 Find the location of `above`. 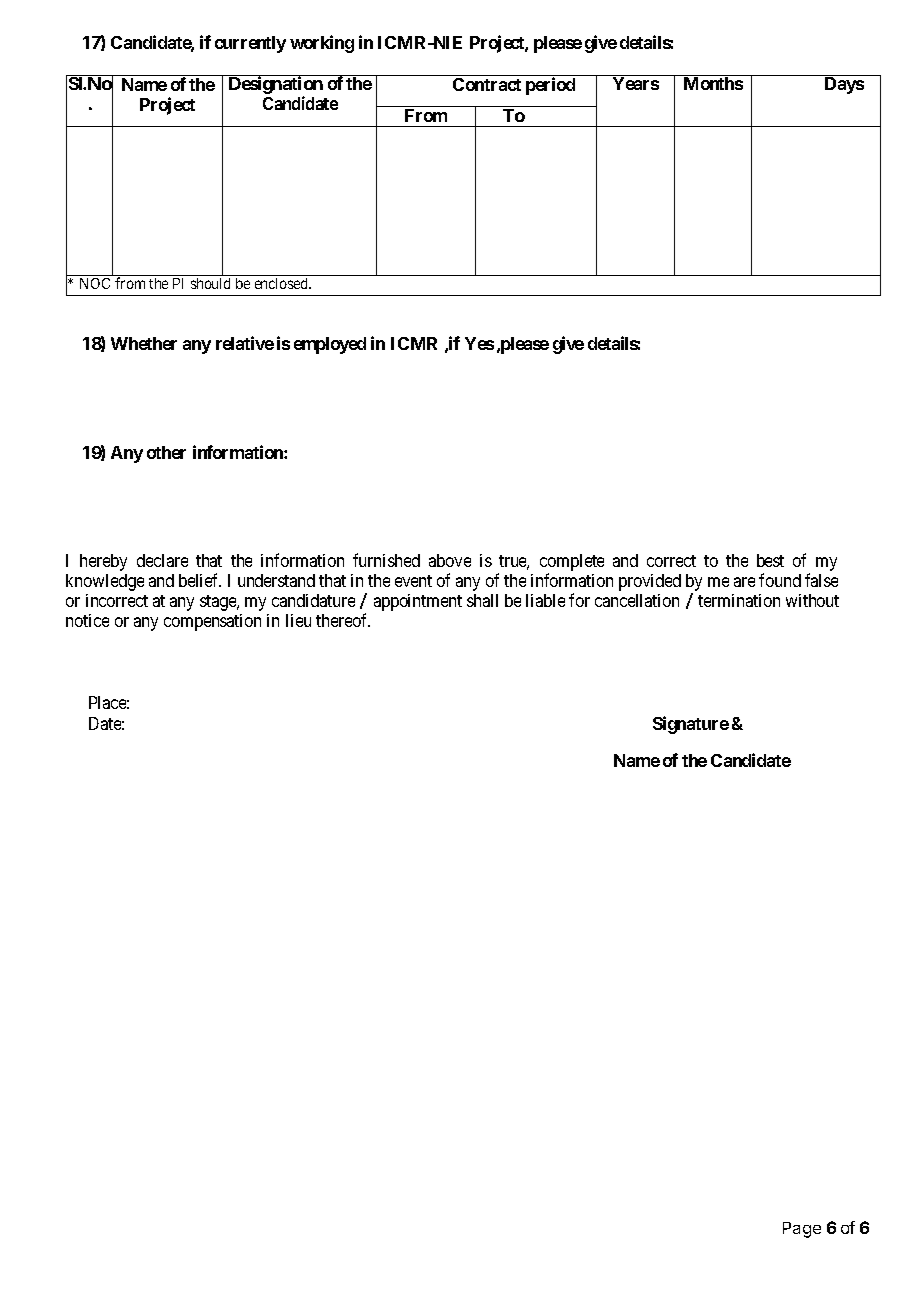

above is located at coordinates (450, 560).
